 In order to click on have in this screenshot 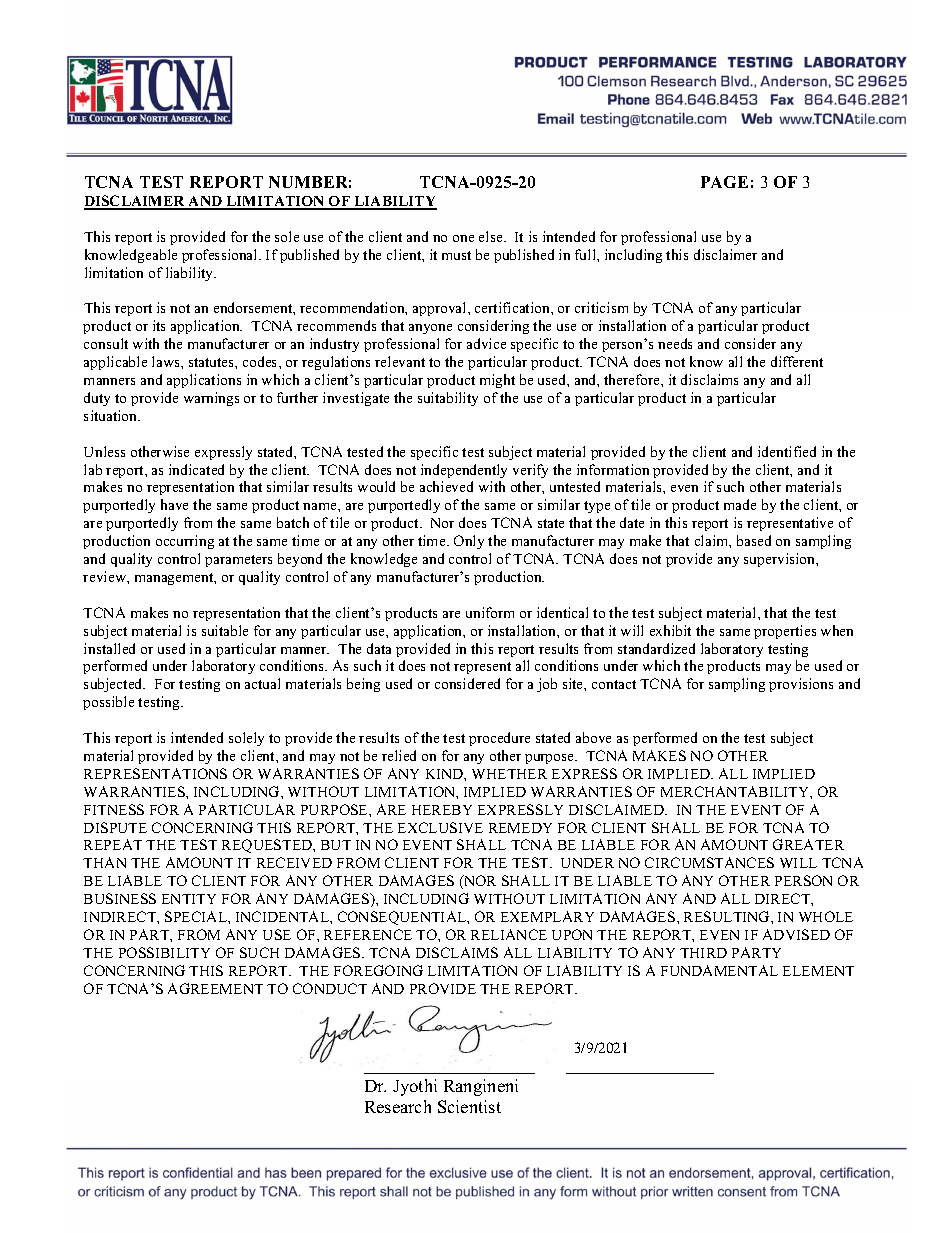, I will do `click(174, 504)`.
